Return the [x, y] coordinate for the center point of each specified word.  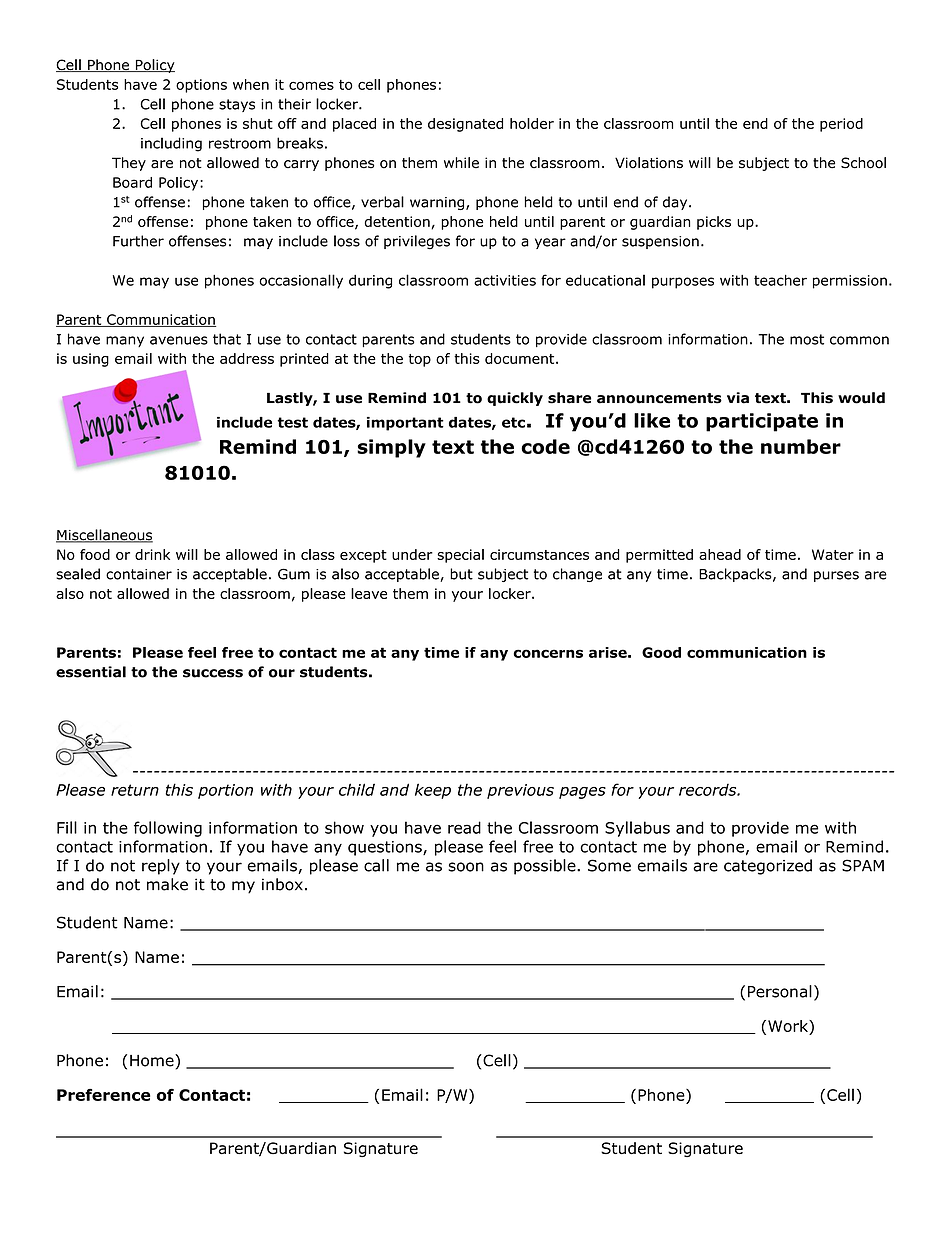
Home [153, 1060]
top [420, 360]
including [171, 144]
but [461, 574]
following [168, 829]
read [464, 827]
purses [836, 576]
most [807, 339]
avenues [179, 340]
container [139, 574]
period [841, 125]
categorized [768, 867]
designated [465, 125]
